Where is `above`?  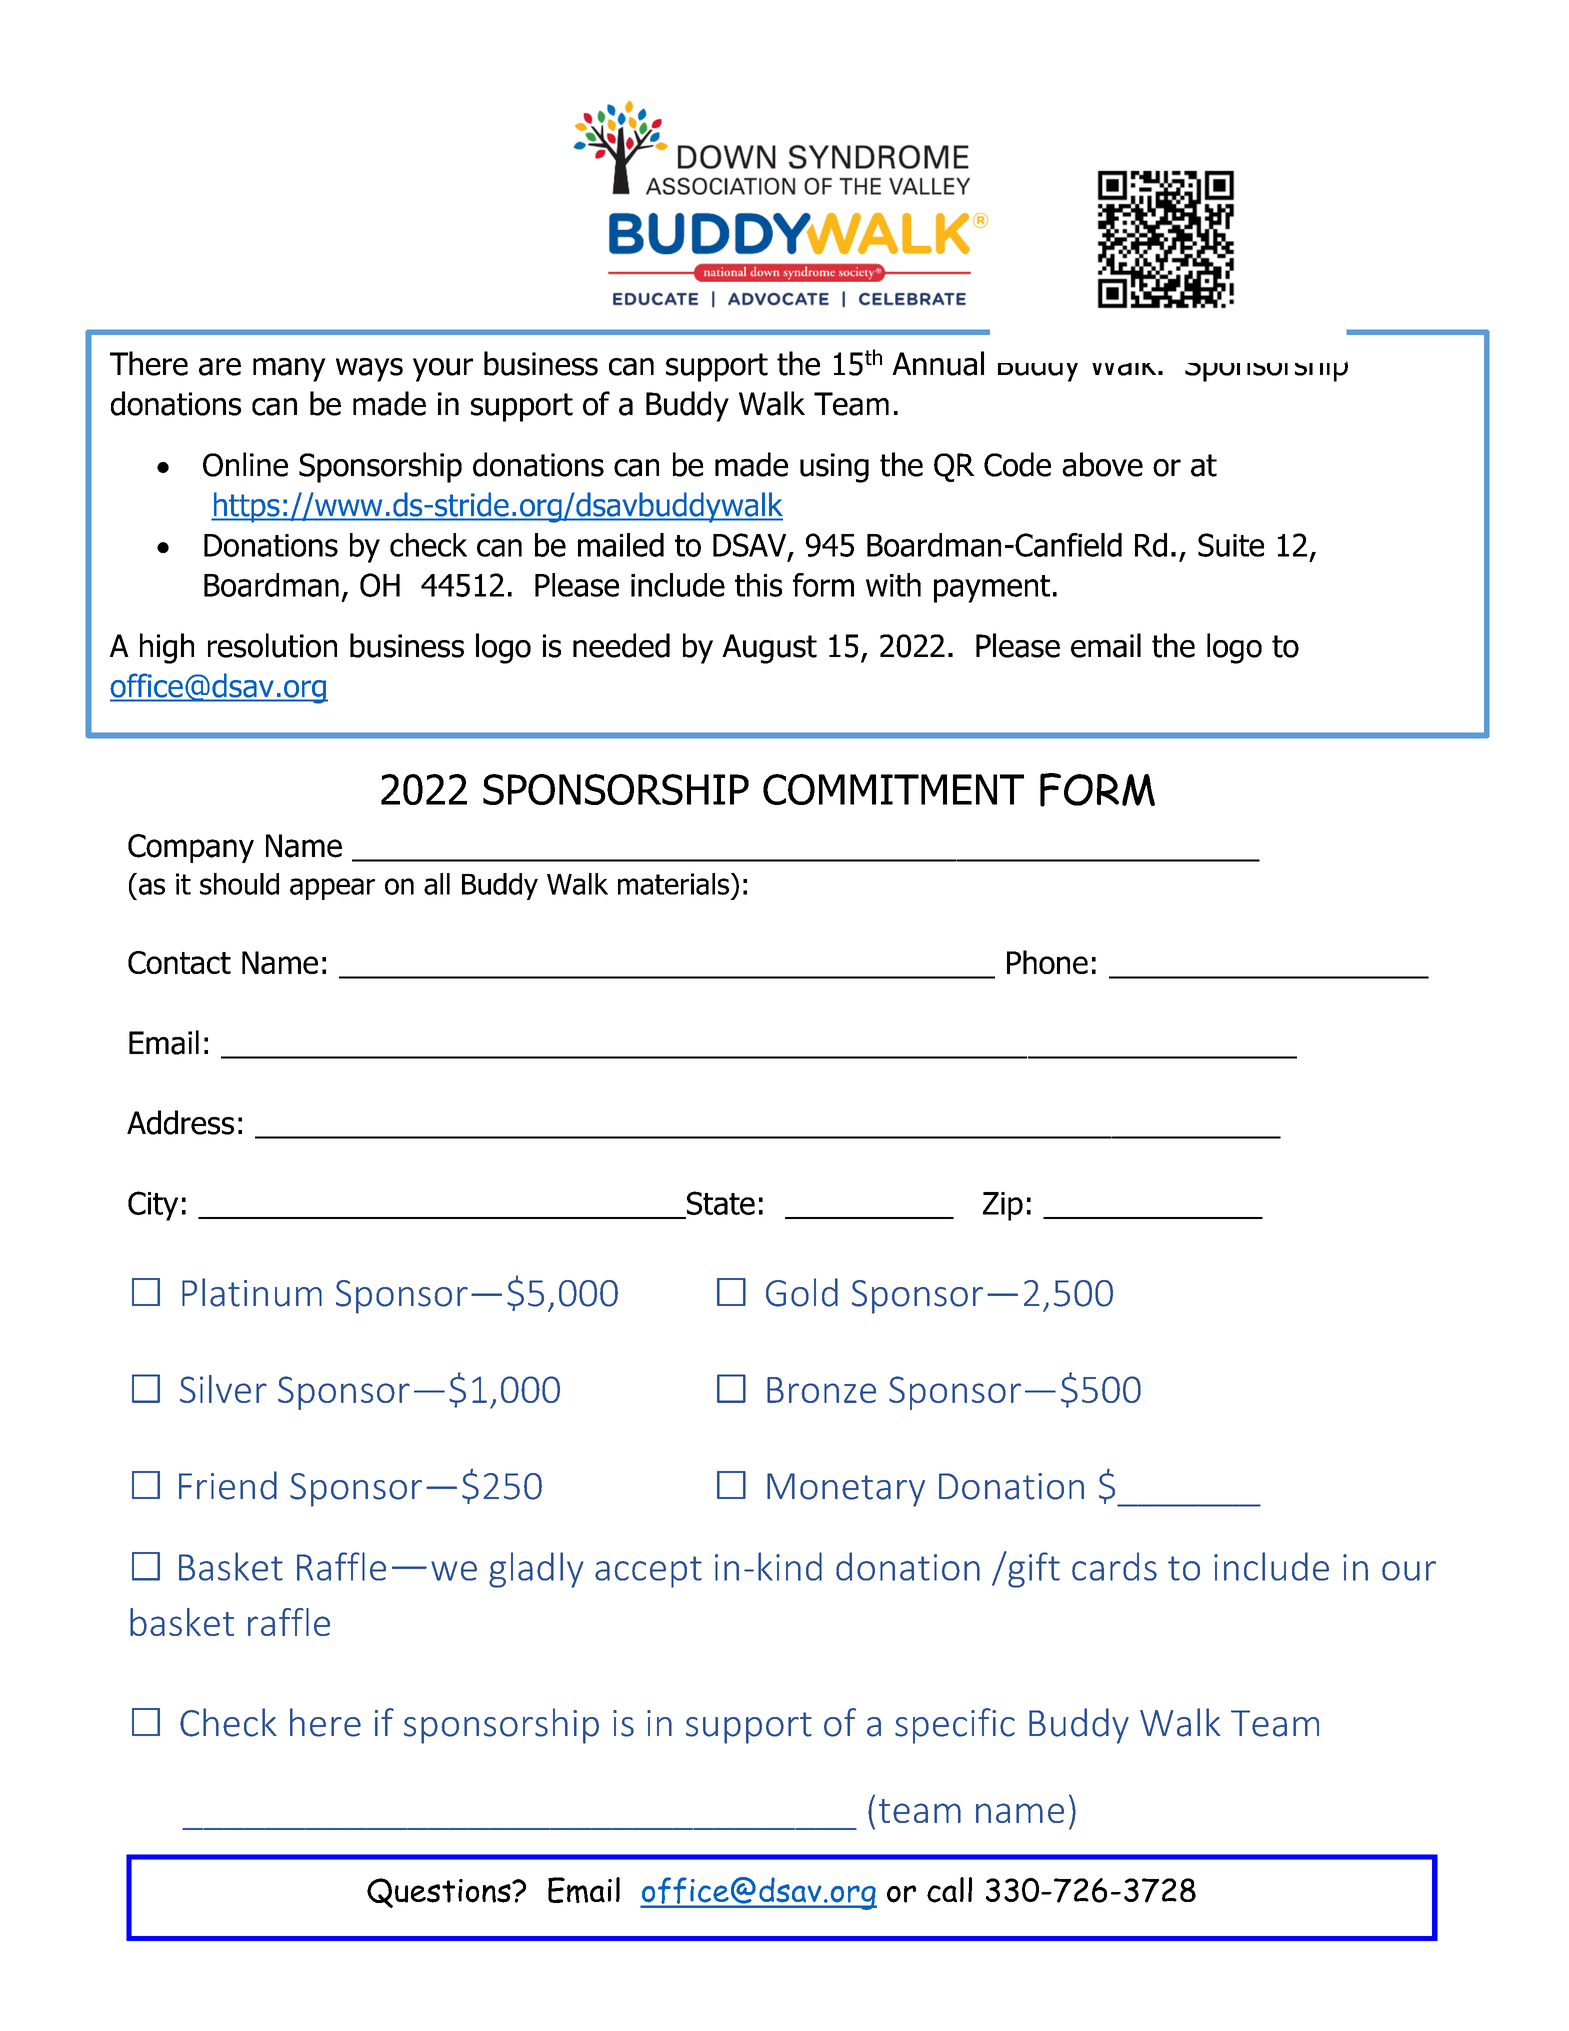
above is located at coordinates (1102, 464).
